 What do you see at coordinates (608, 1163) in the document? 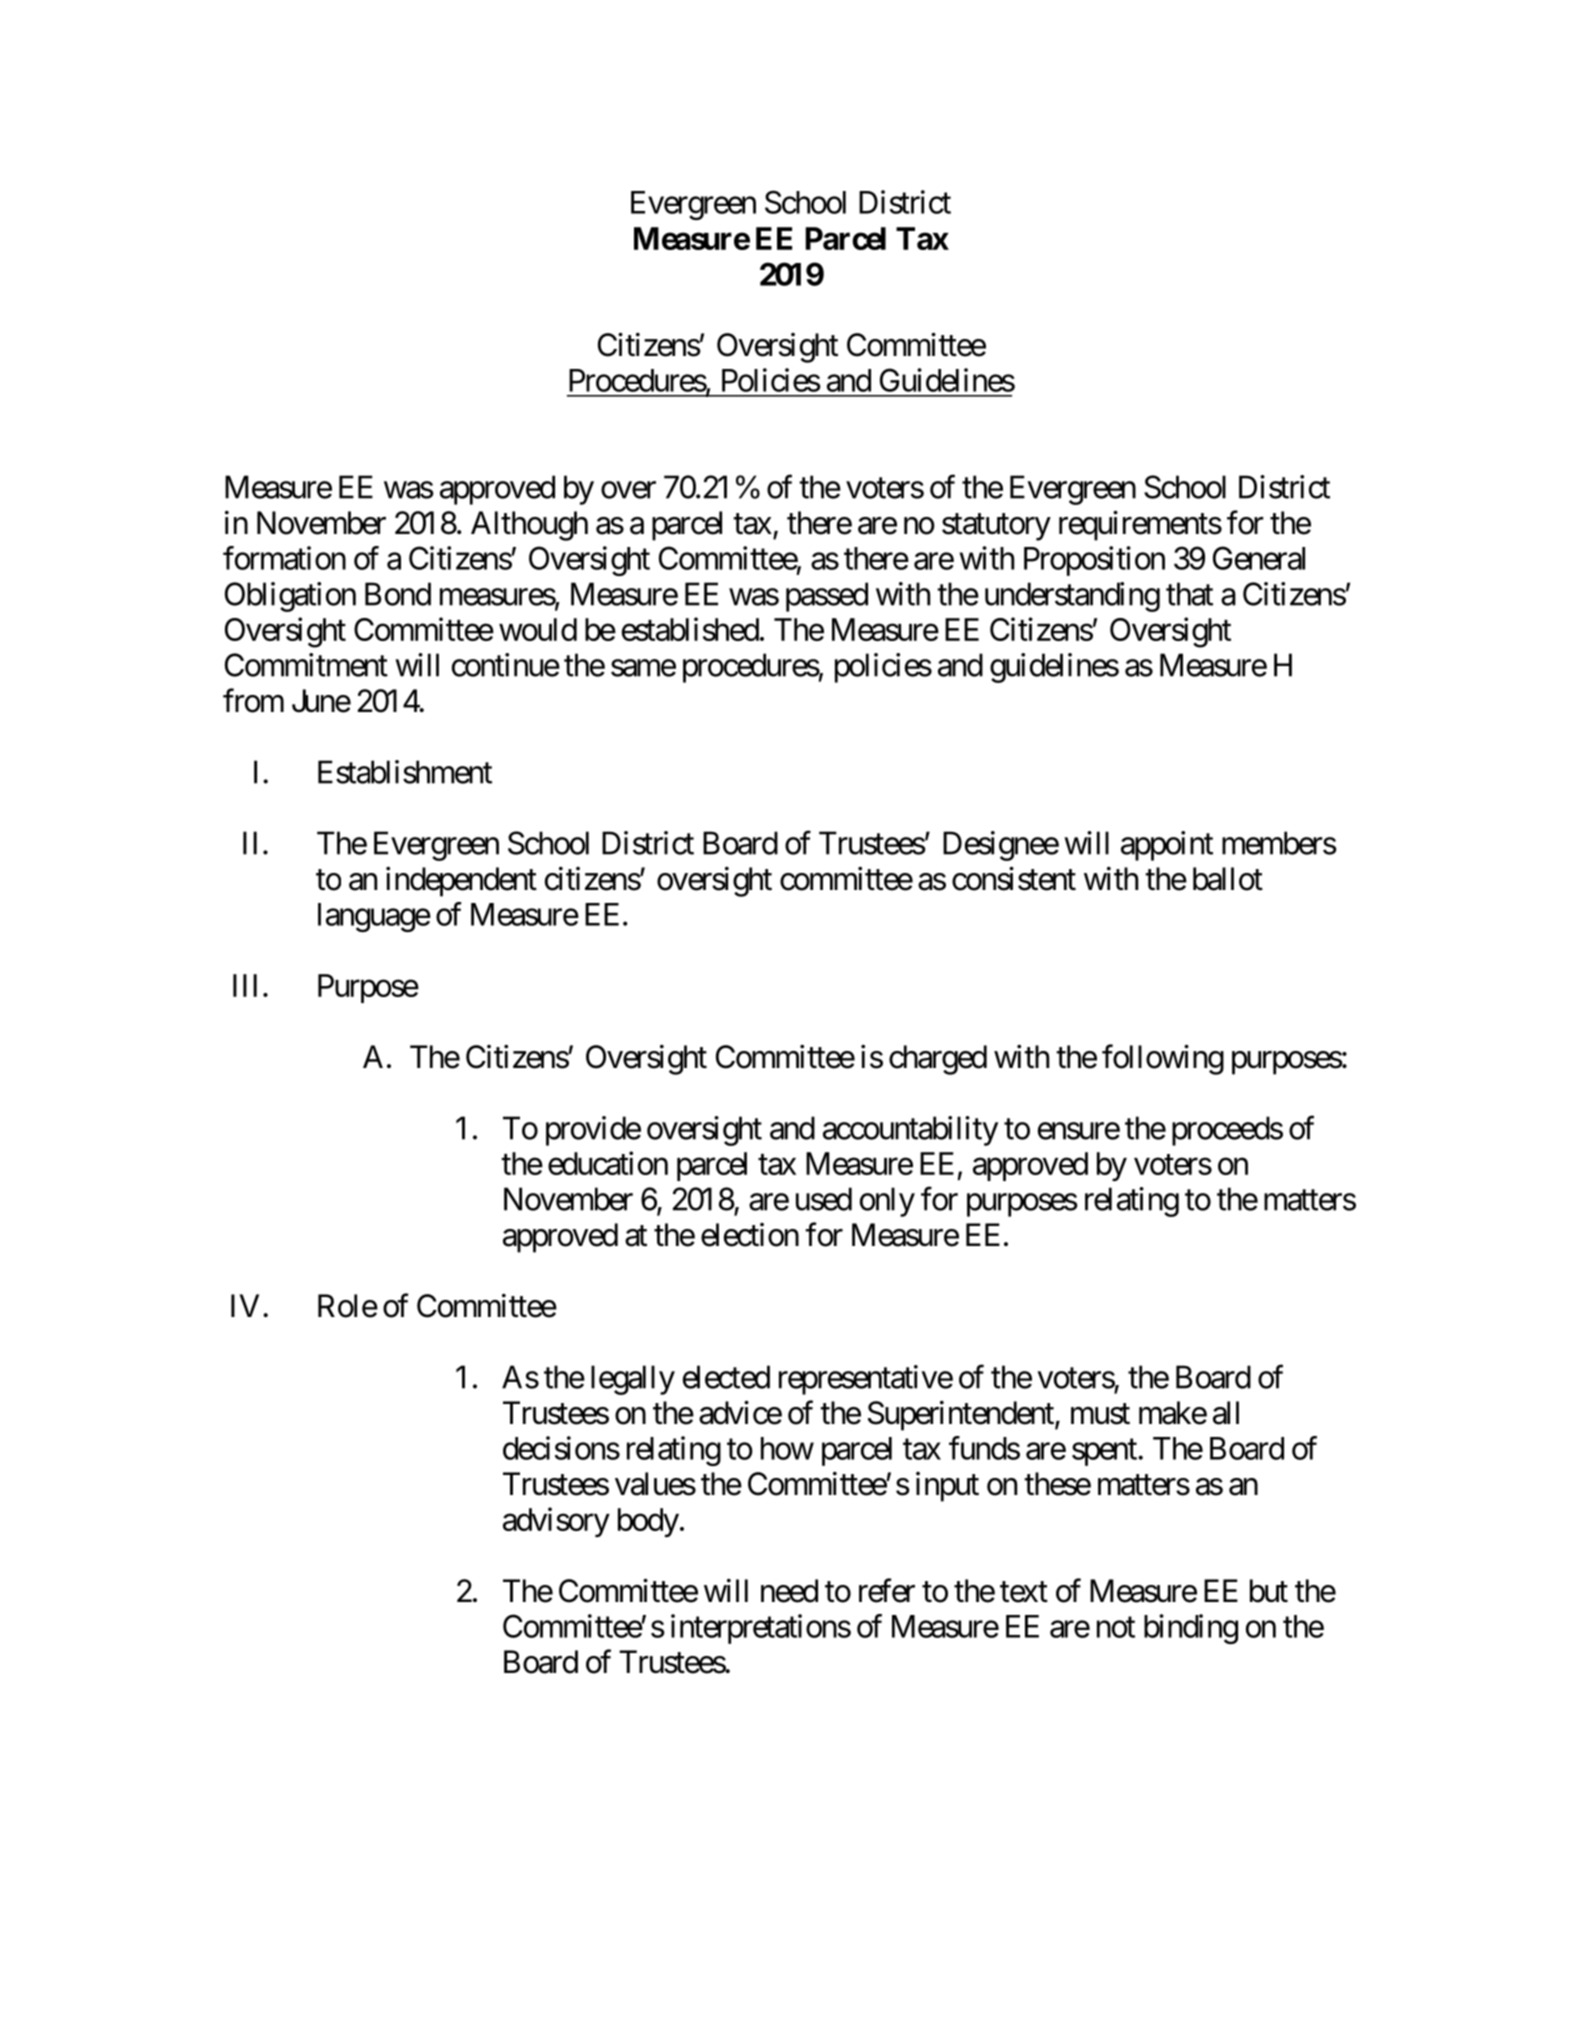
I see `education` at bounding box center [608, 1163].
